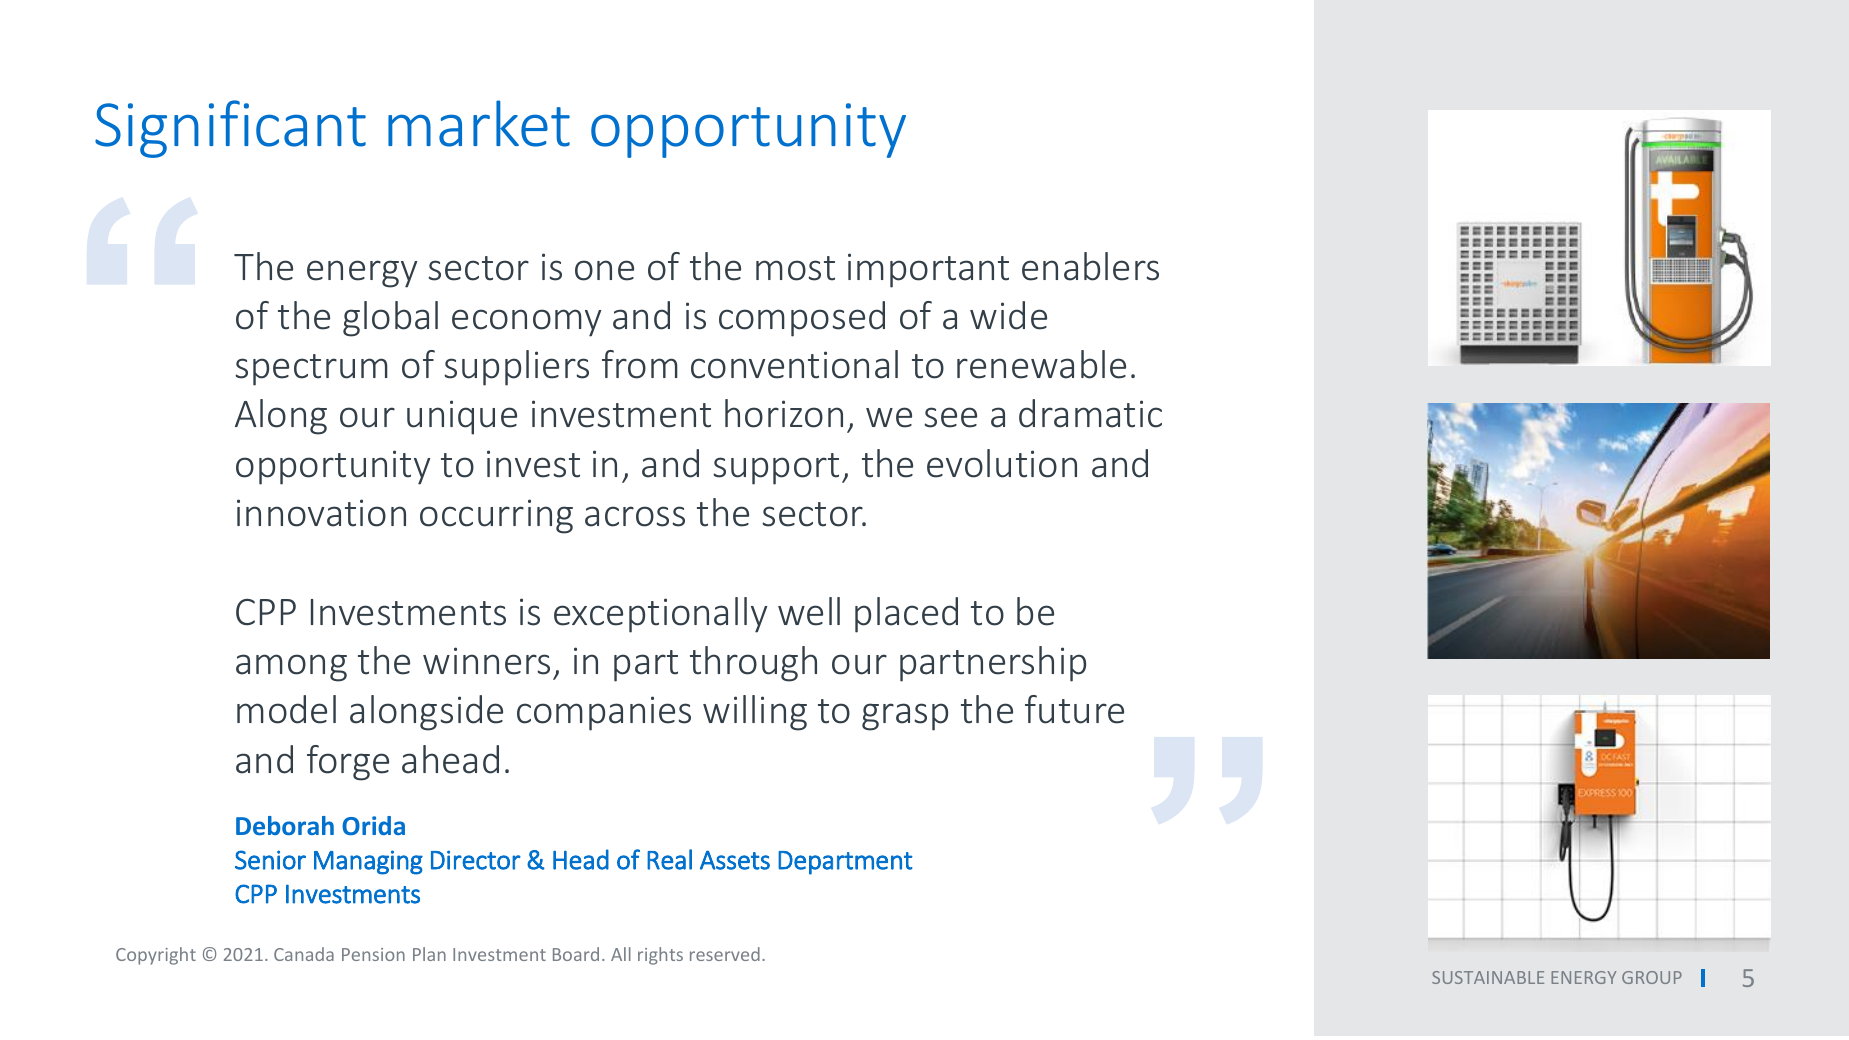 This screenshot has width=1849, height=1040. Describe the element at coordinates (1090, 266) in the screenshot. I see `enablers` at that location.
